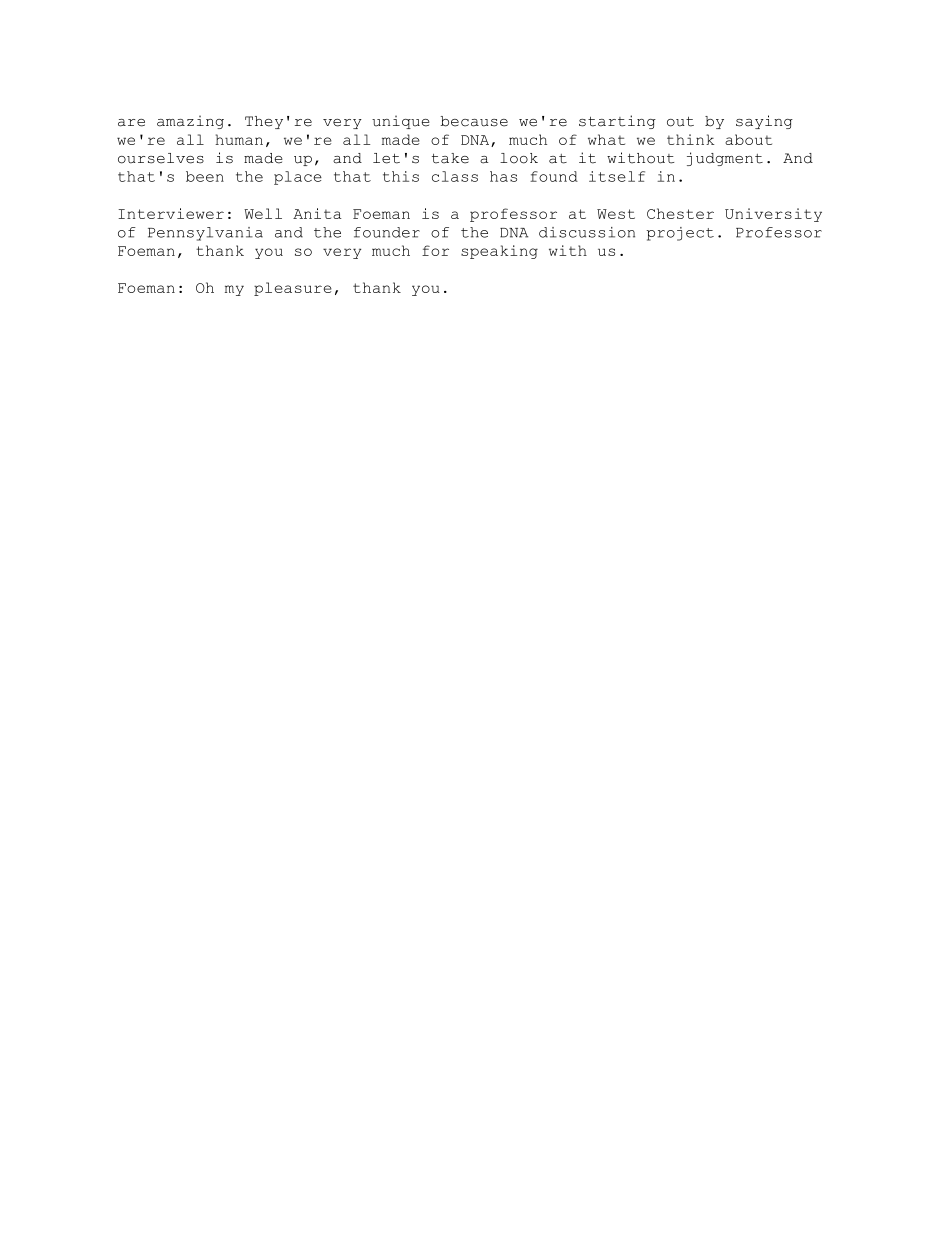 The width and height of the image is (952, 1233). What do you see at coordinates (764, 122) in the image?
I see `saying` at bounding box center [764, 122].
